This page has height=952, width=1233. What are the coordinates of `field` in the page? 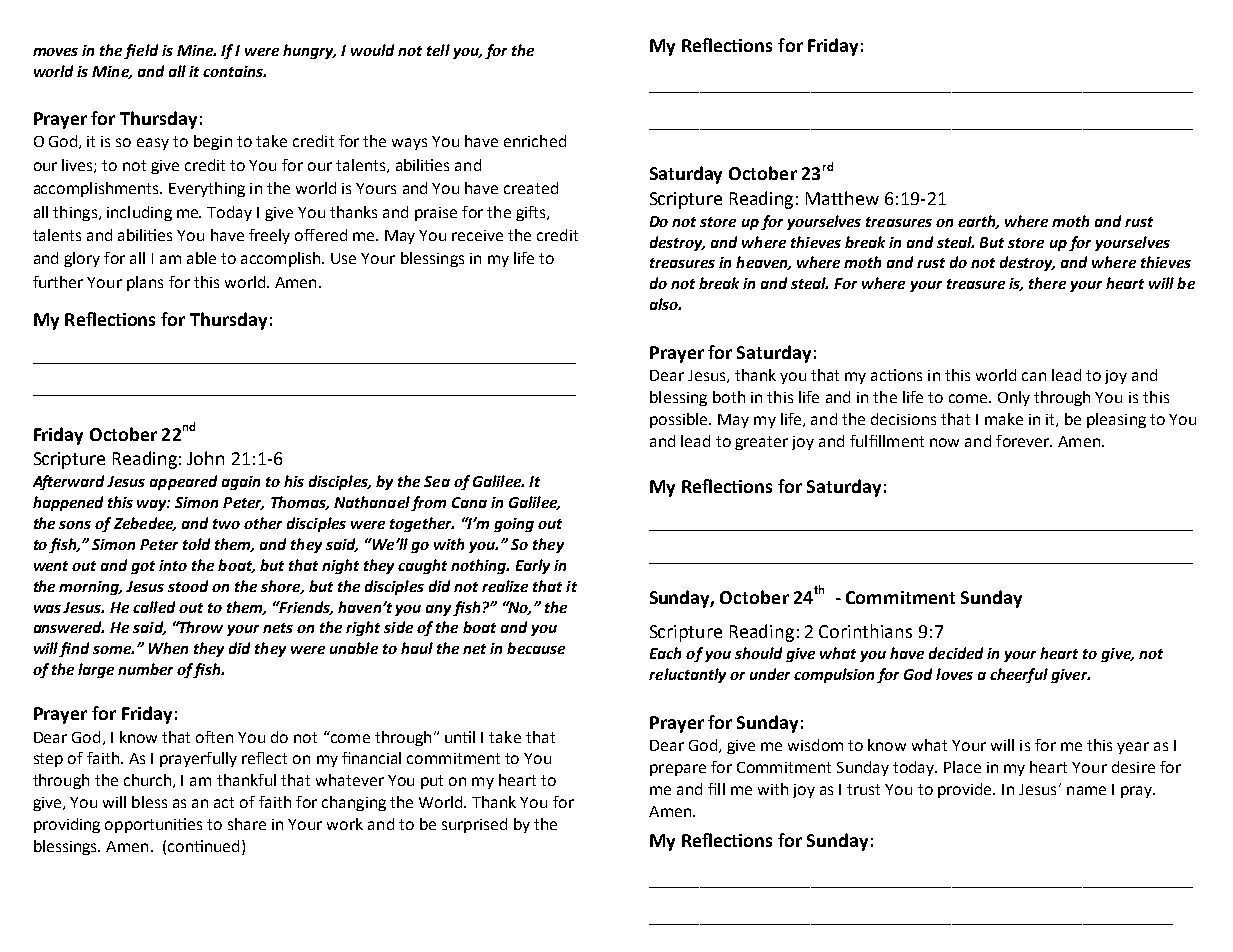 It's located at (141, 51).
